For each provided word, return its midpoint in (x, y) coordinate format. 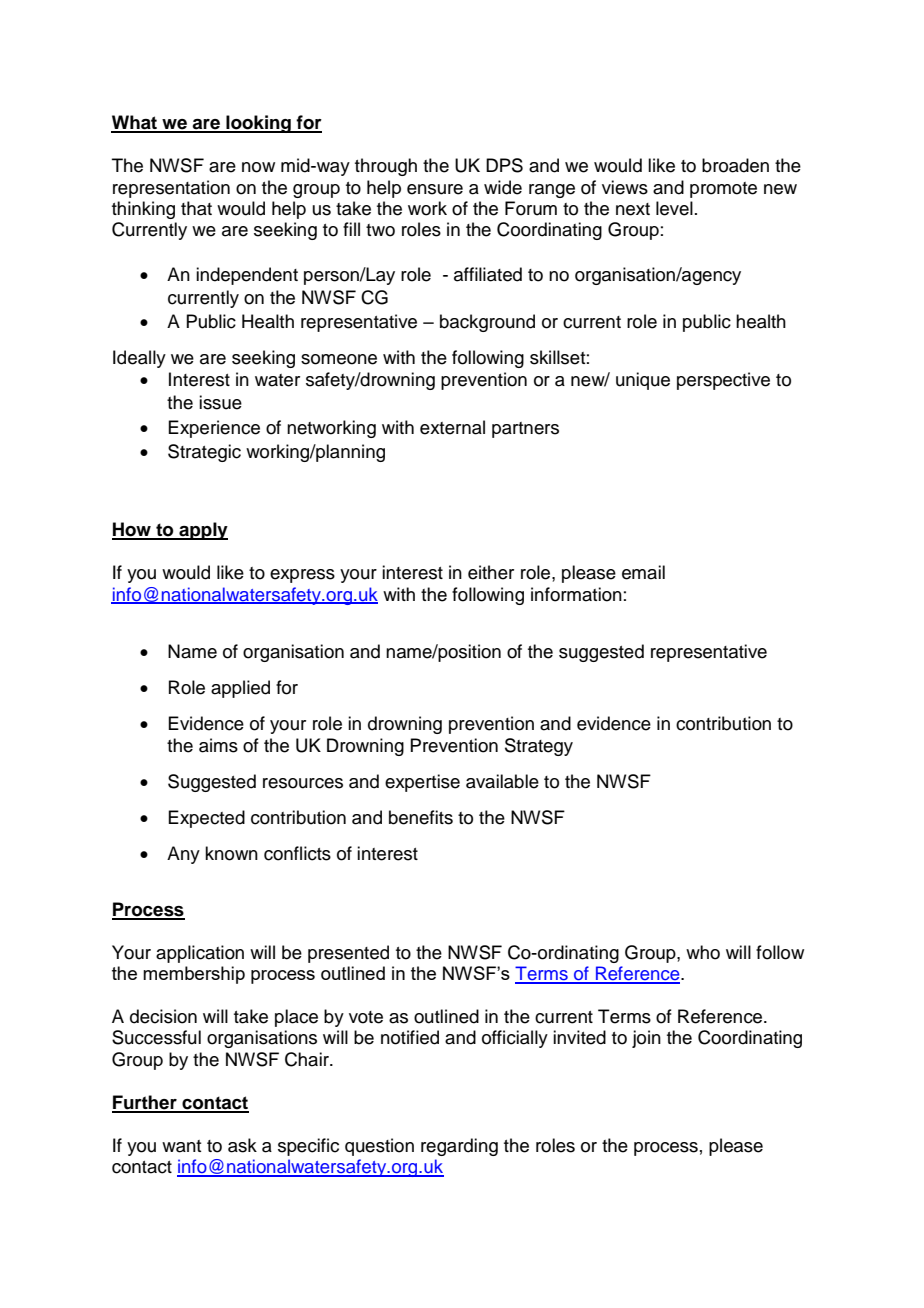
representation (171, 189)
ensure (435, 189)
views (625, 187)
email (643, 572)
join (646, 1039)
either (491, 572)
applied (240, 689)
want (181, 1146)
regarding (459, 1147)
